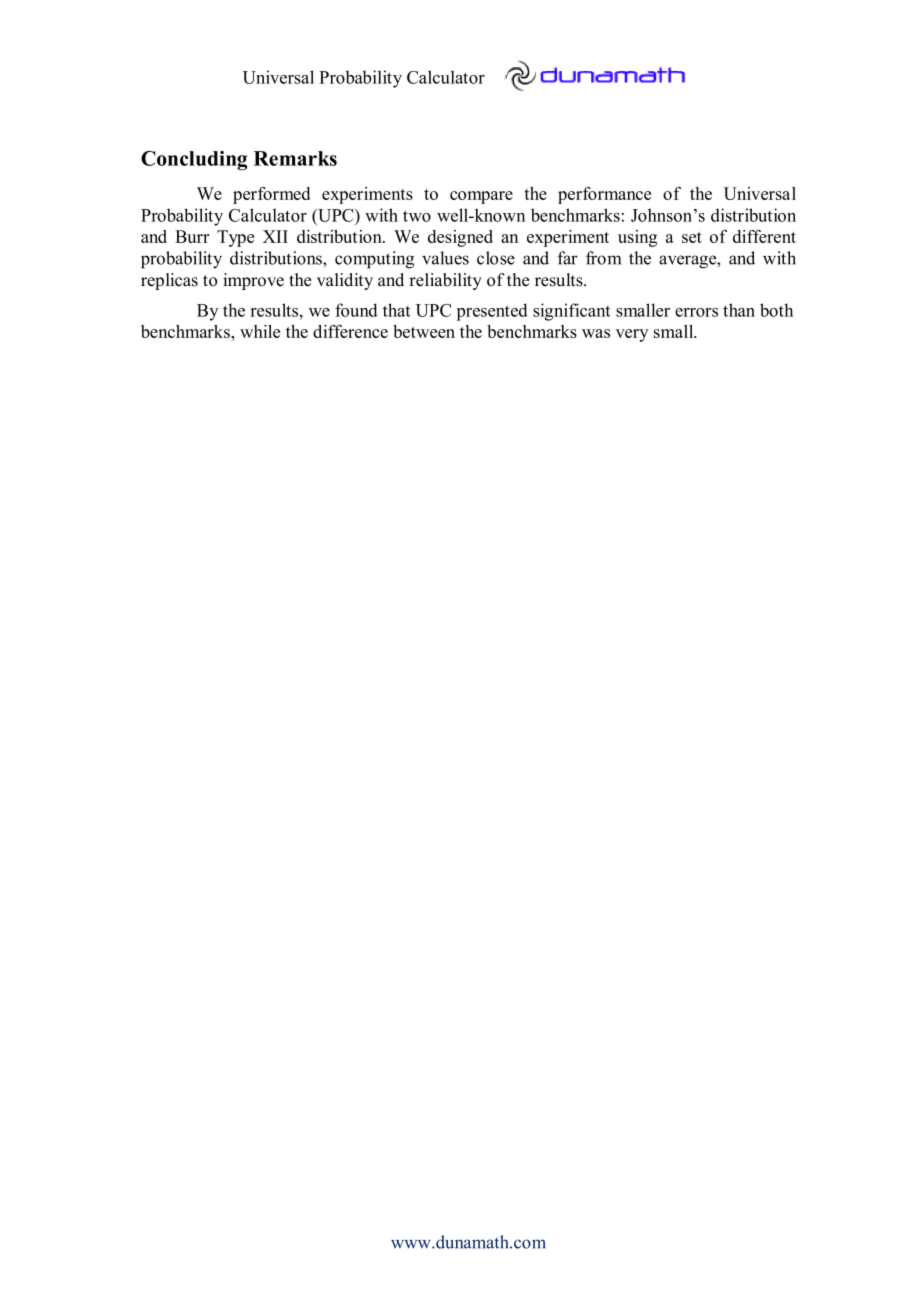 This document has width=924, height=1308. I want to click on set, so click(692, 237).
